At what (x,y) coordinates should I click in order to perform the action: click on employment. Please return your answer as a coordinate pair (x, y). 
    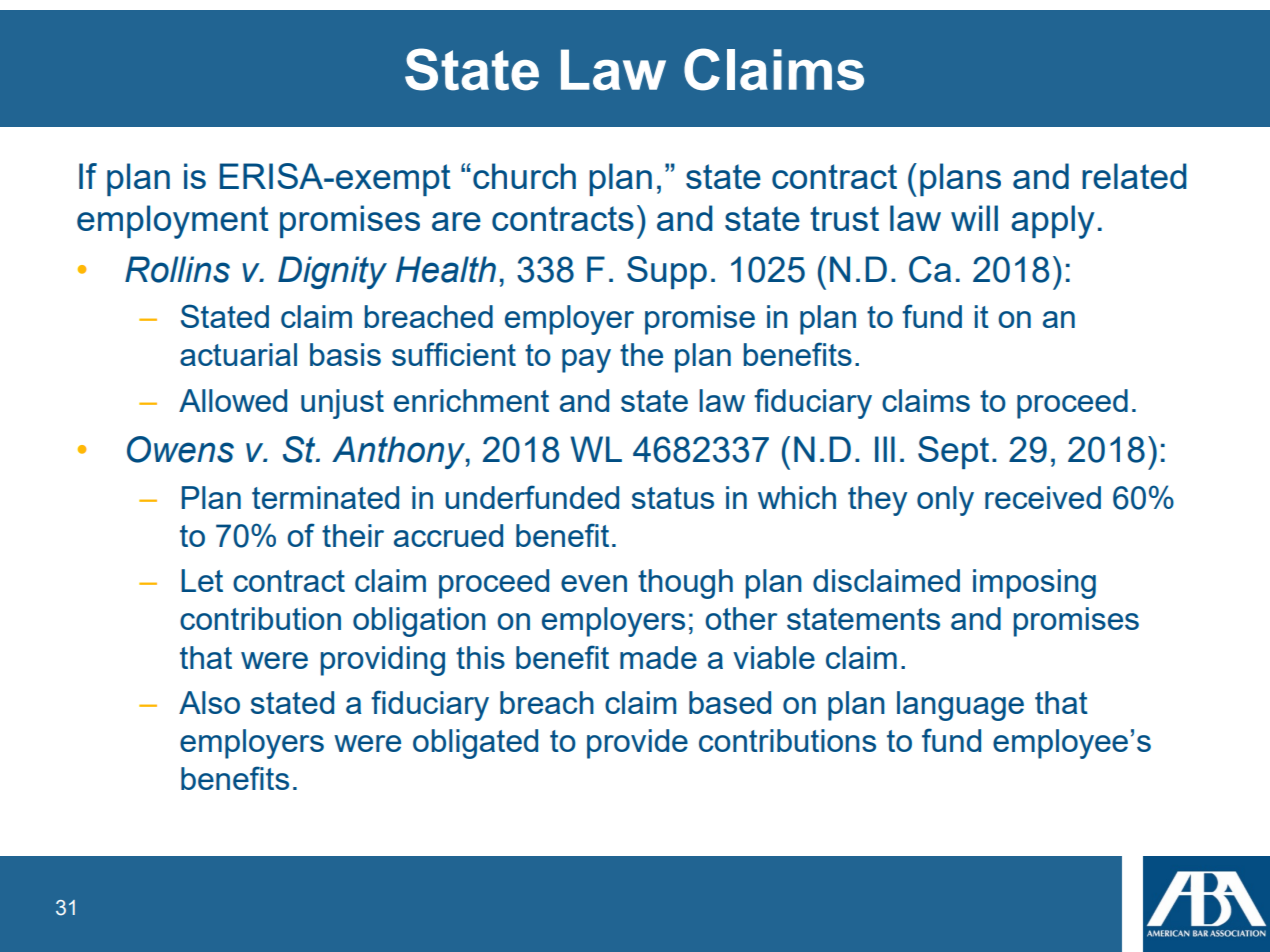
    Looking at the image, I should click on (173, 222).
